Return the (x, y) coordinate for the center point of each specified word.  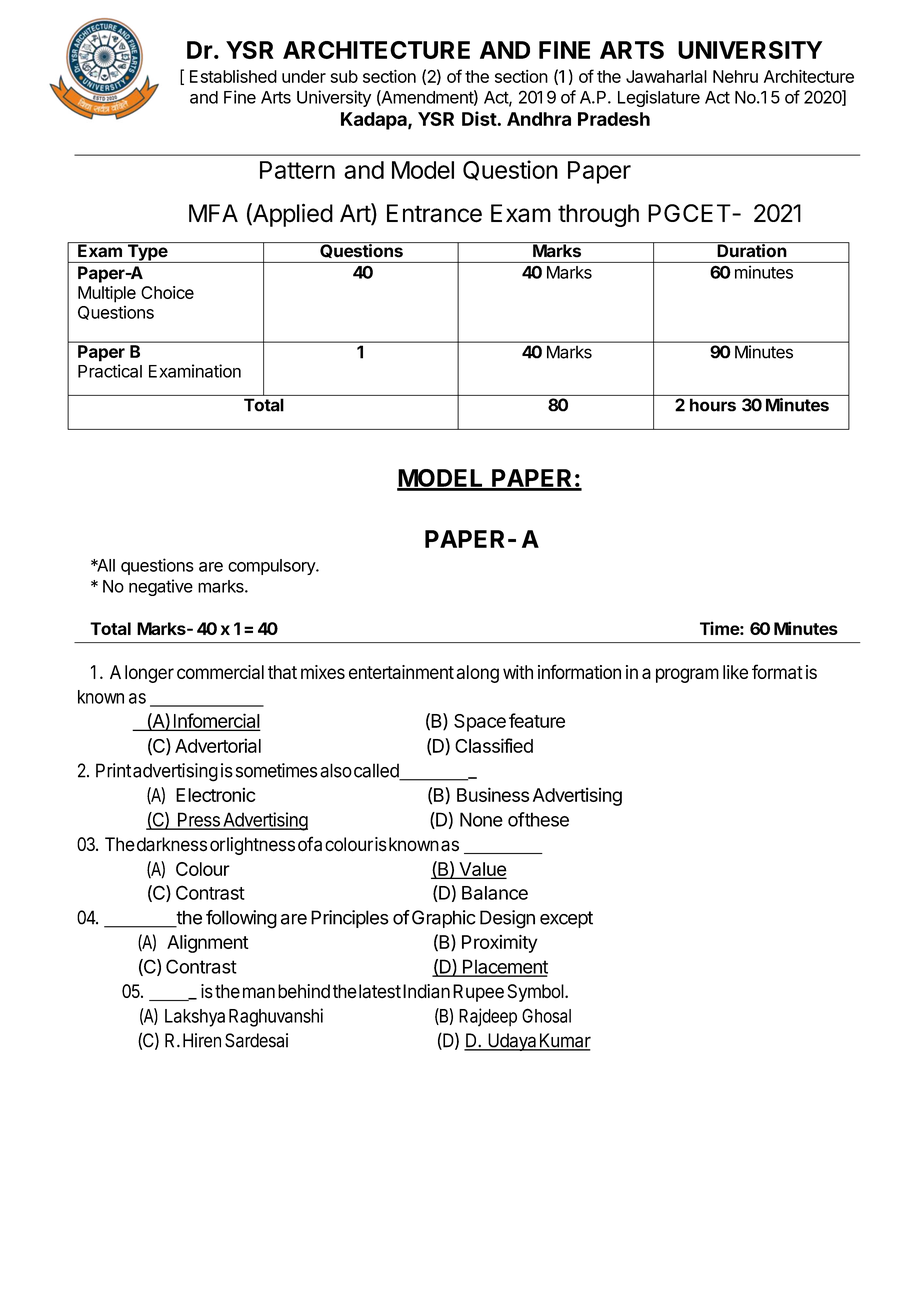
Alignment (208, 944)
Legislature (659, 98)
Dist (480, 118)
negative (161, 587)
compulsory (272, 567)
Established (233, 76)
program (687, 675)
